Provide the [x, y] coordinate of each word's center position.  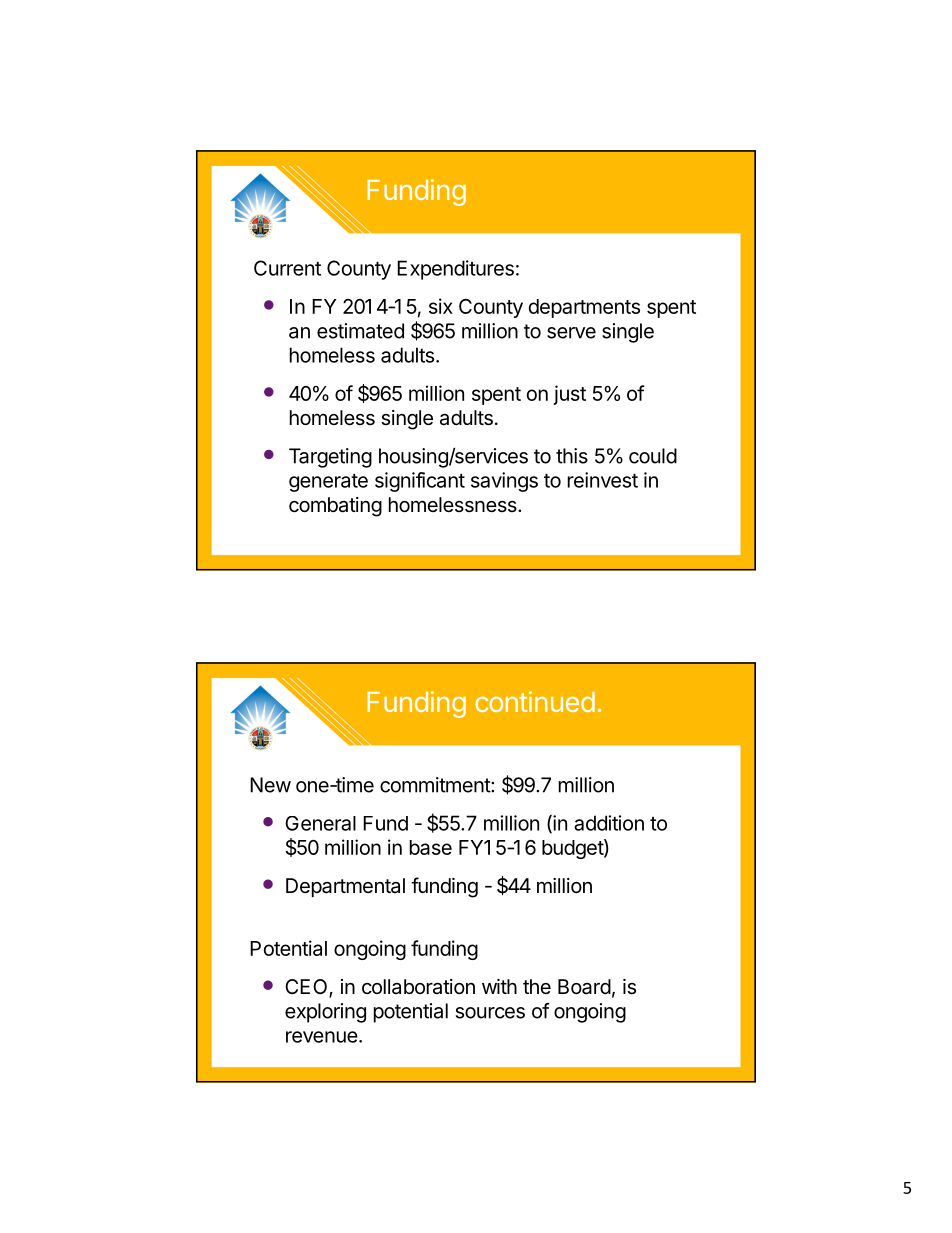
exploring [325, 1013]
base [431, 847]
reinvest [603, 480]
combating [335, 507]
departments [584, 308]
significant [420, 482]
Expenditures [455, 270]
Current [287, 268]
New [270, 785]
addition [609, 823]
